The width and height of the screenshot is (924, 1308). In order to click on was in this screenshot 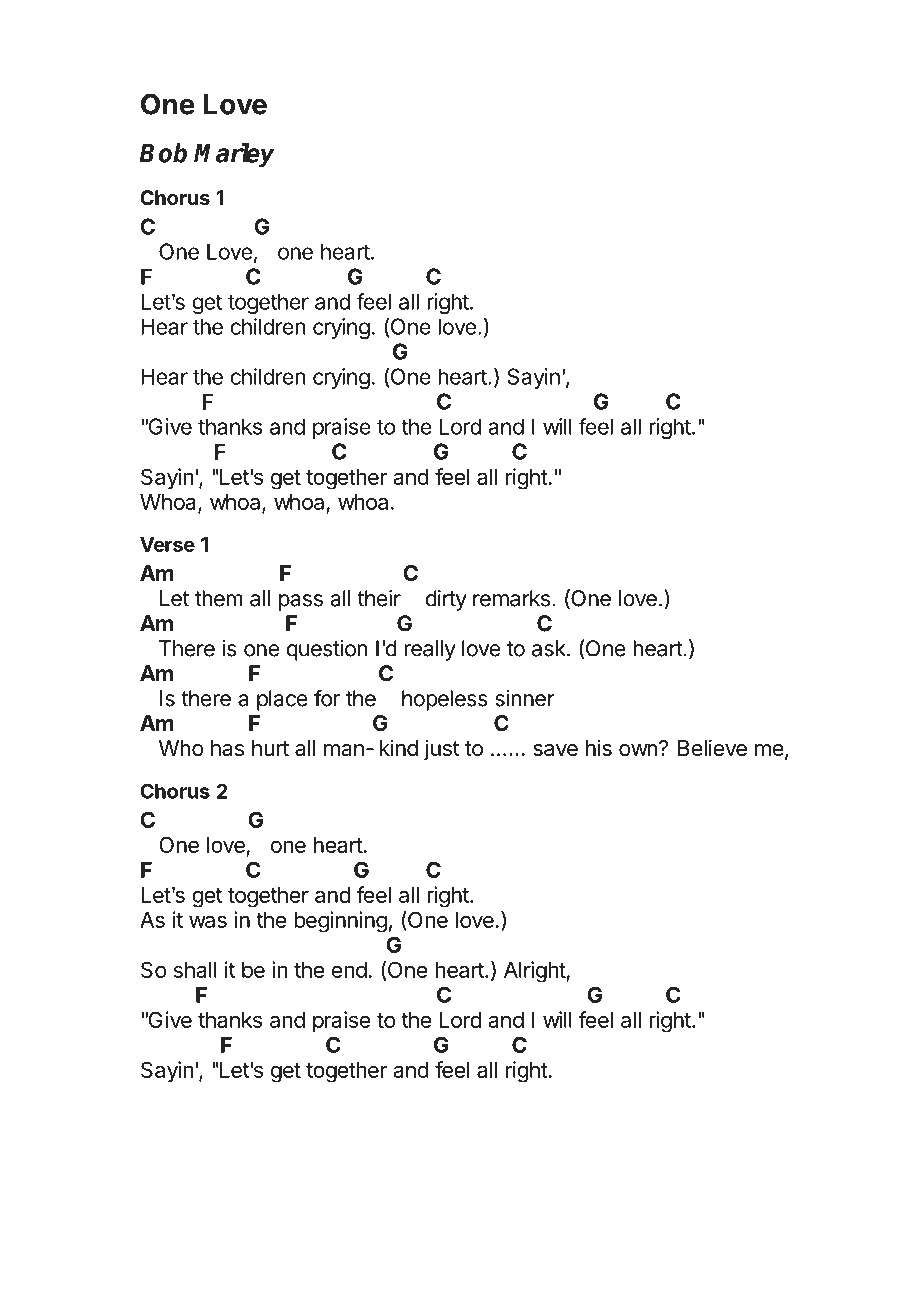, I will do `click(208, 921)`.
